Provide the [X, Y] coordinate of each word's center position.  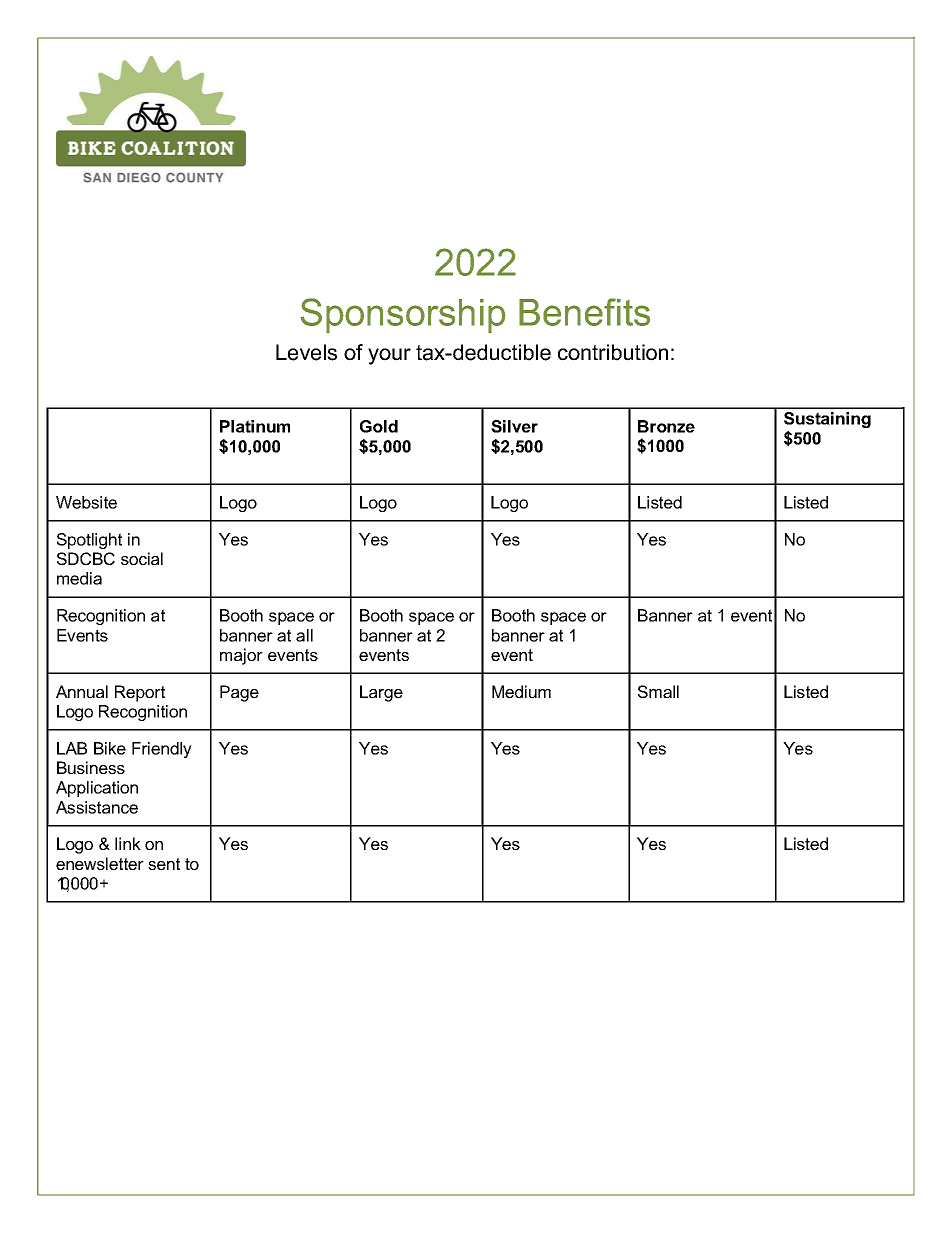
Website [86, 502]
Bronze [666, 426]
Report [140, 693]
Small [658, 691]
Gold [379, 426]
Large [381, 693]
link [128, 843]
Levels [306, 352]
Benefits [584, 312]
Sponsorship [403, 315]
